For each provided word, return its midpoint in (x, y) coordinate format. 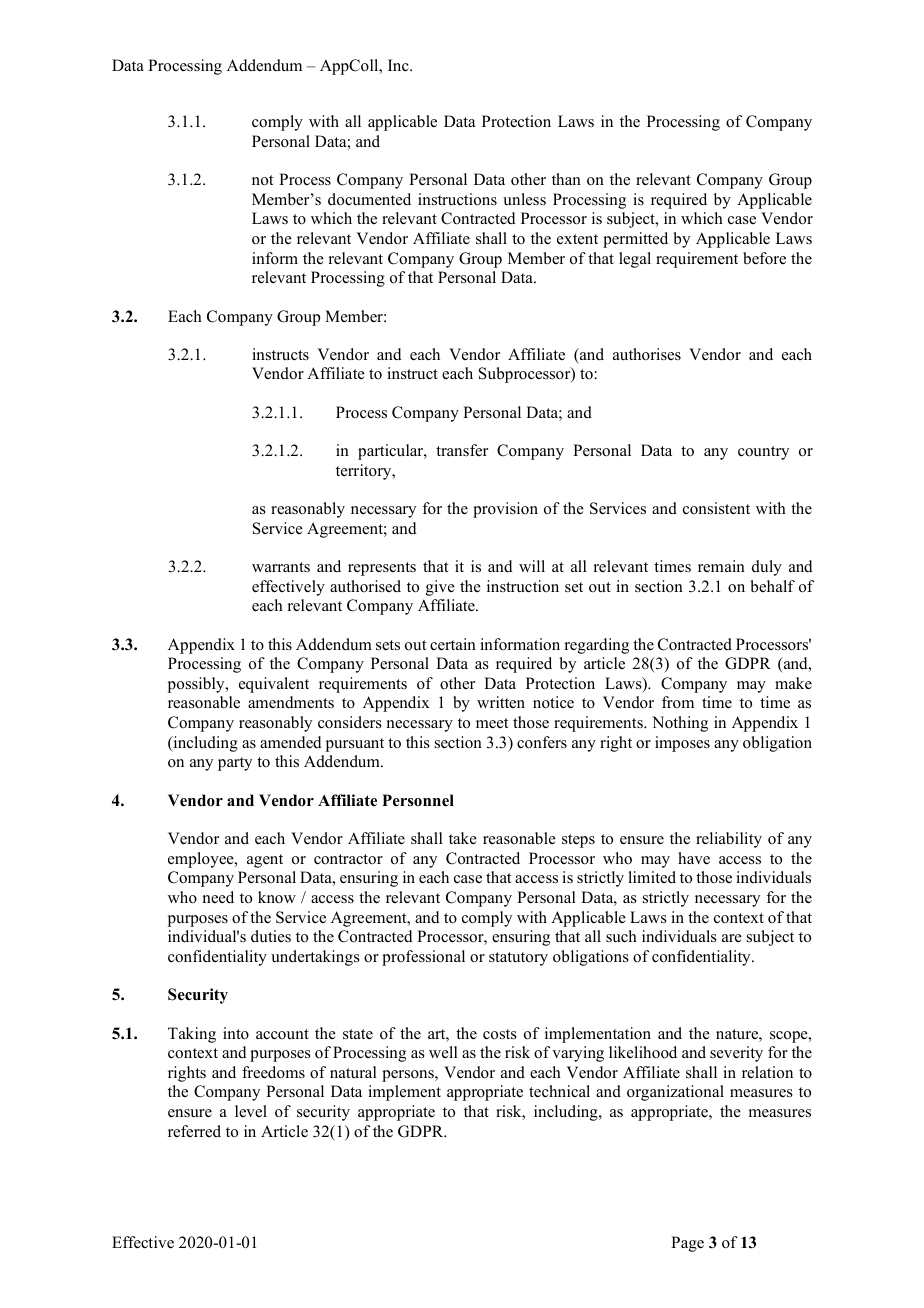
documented (369, 199)
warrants (281, 567)
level (251, 1111)
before (764, 258)
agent (265, 861)
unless (524, 199)
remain (721, 566)
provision (505, 510)
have (694, 858)
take (463, 838)
